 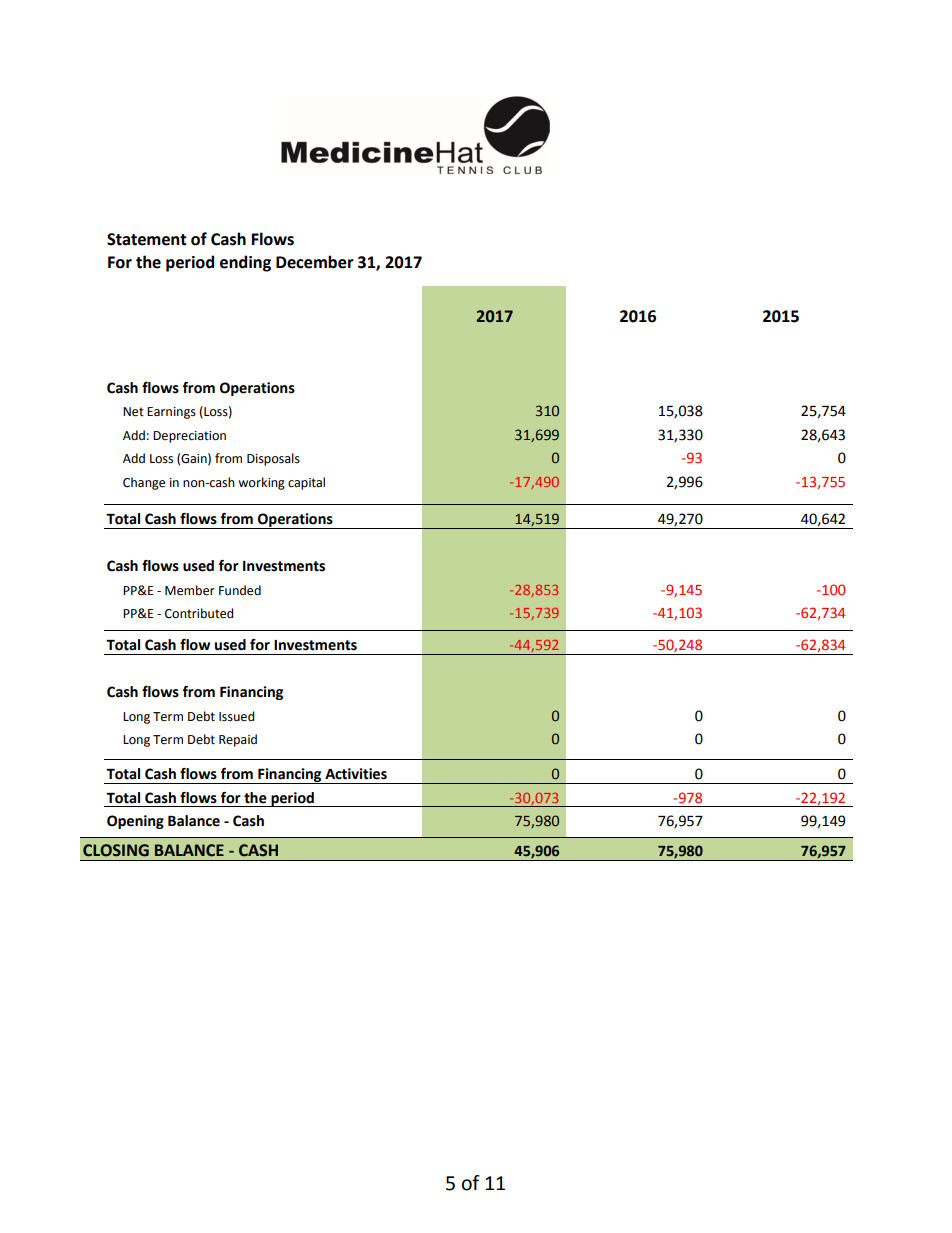 I want to click on Repaid, so click(x=238, y=740).
